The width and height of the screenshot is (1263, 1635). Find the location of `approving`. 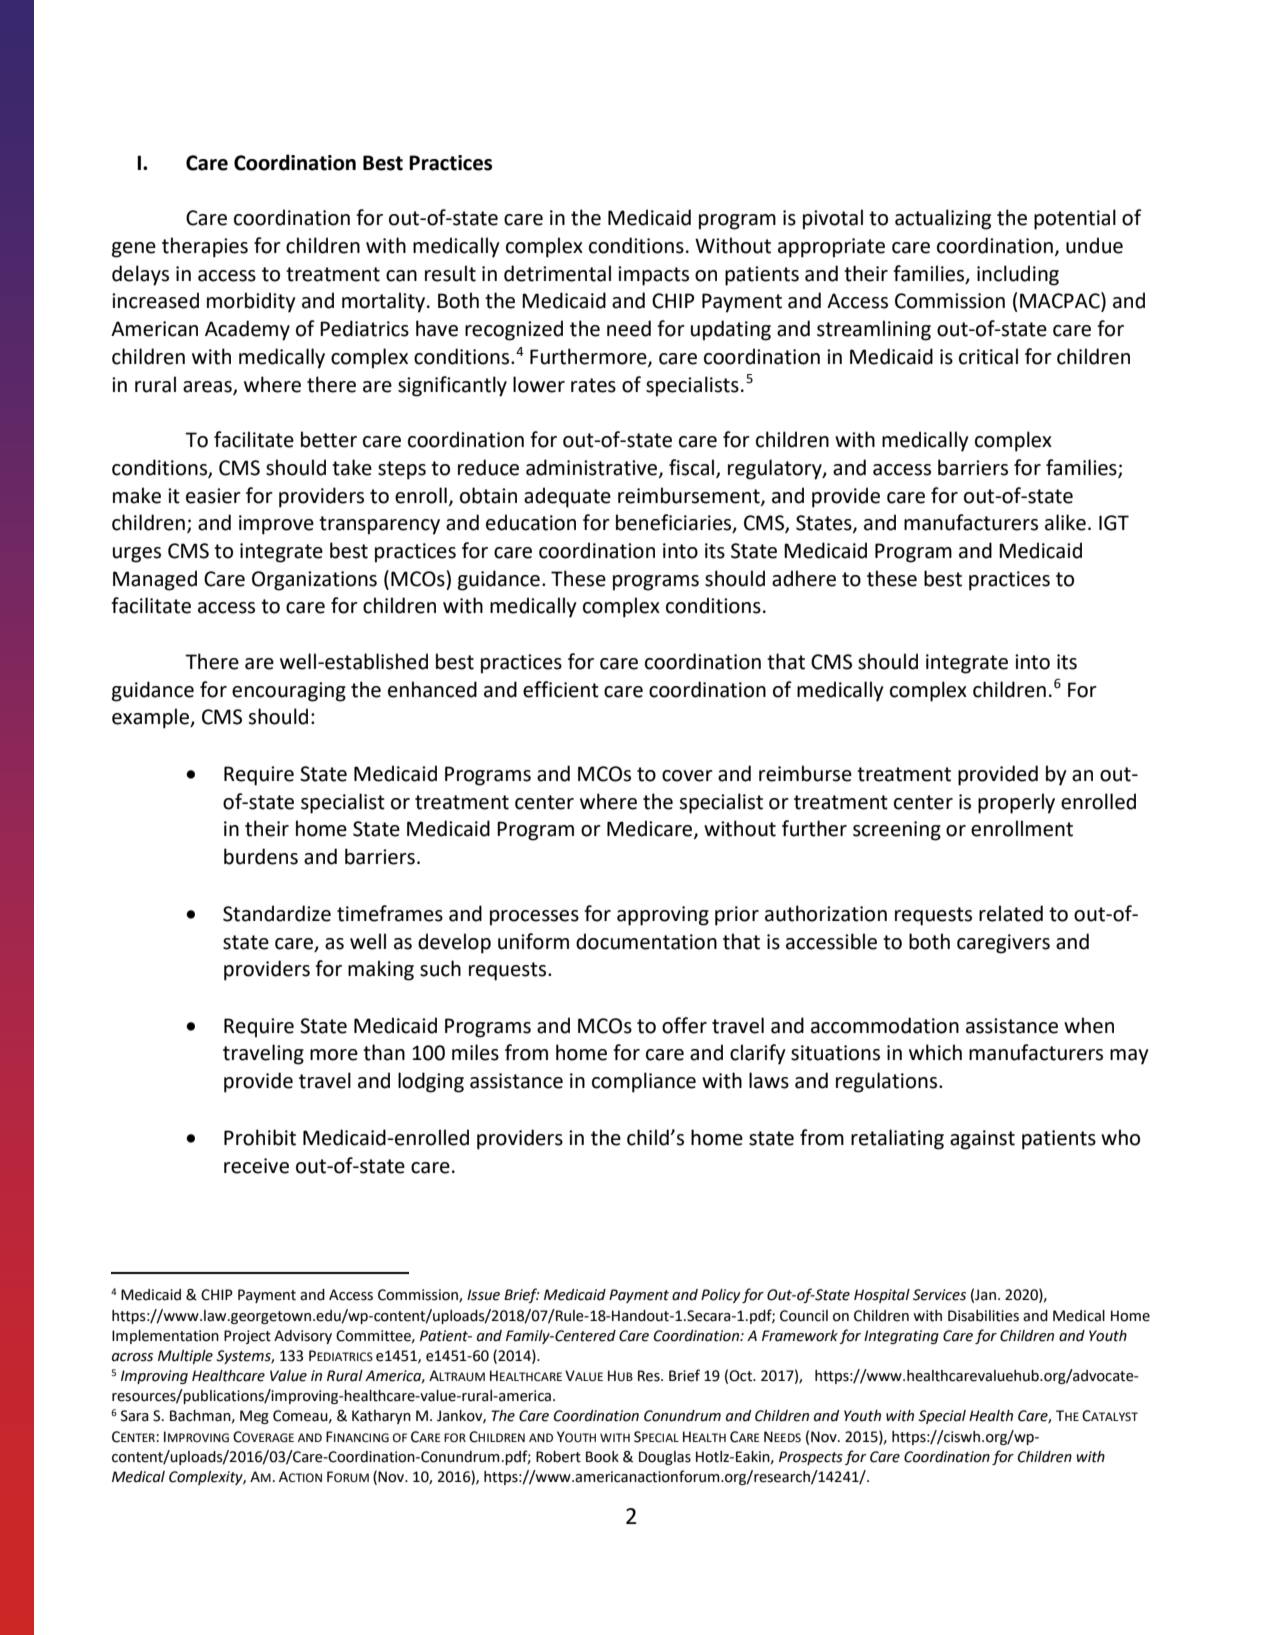

approving is located at coordinates (663, 916).
